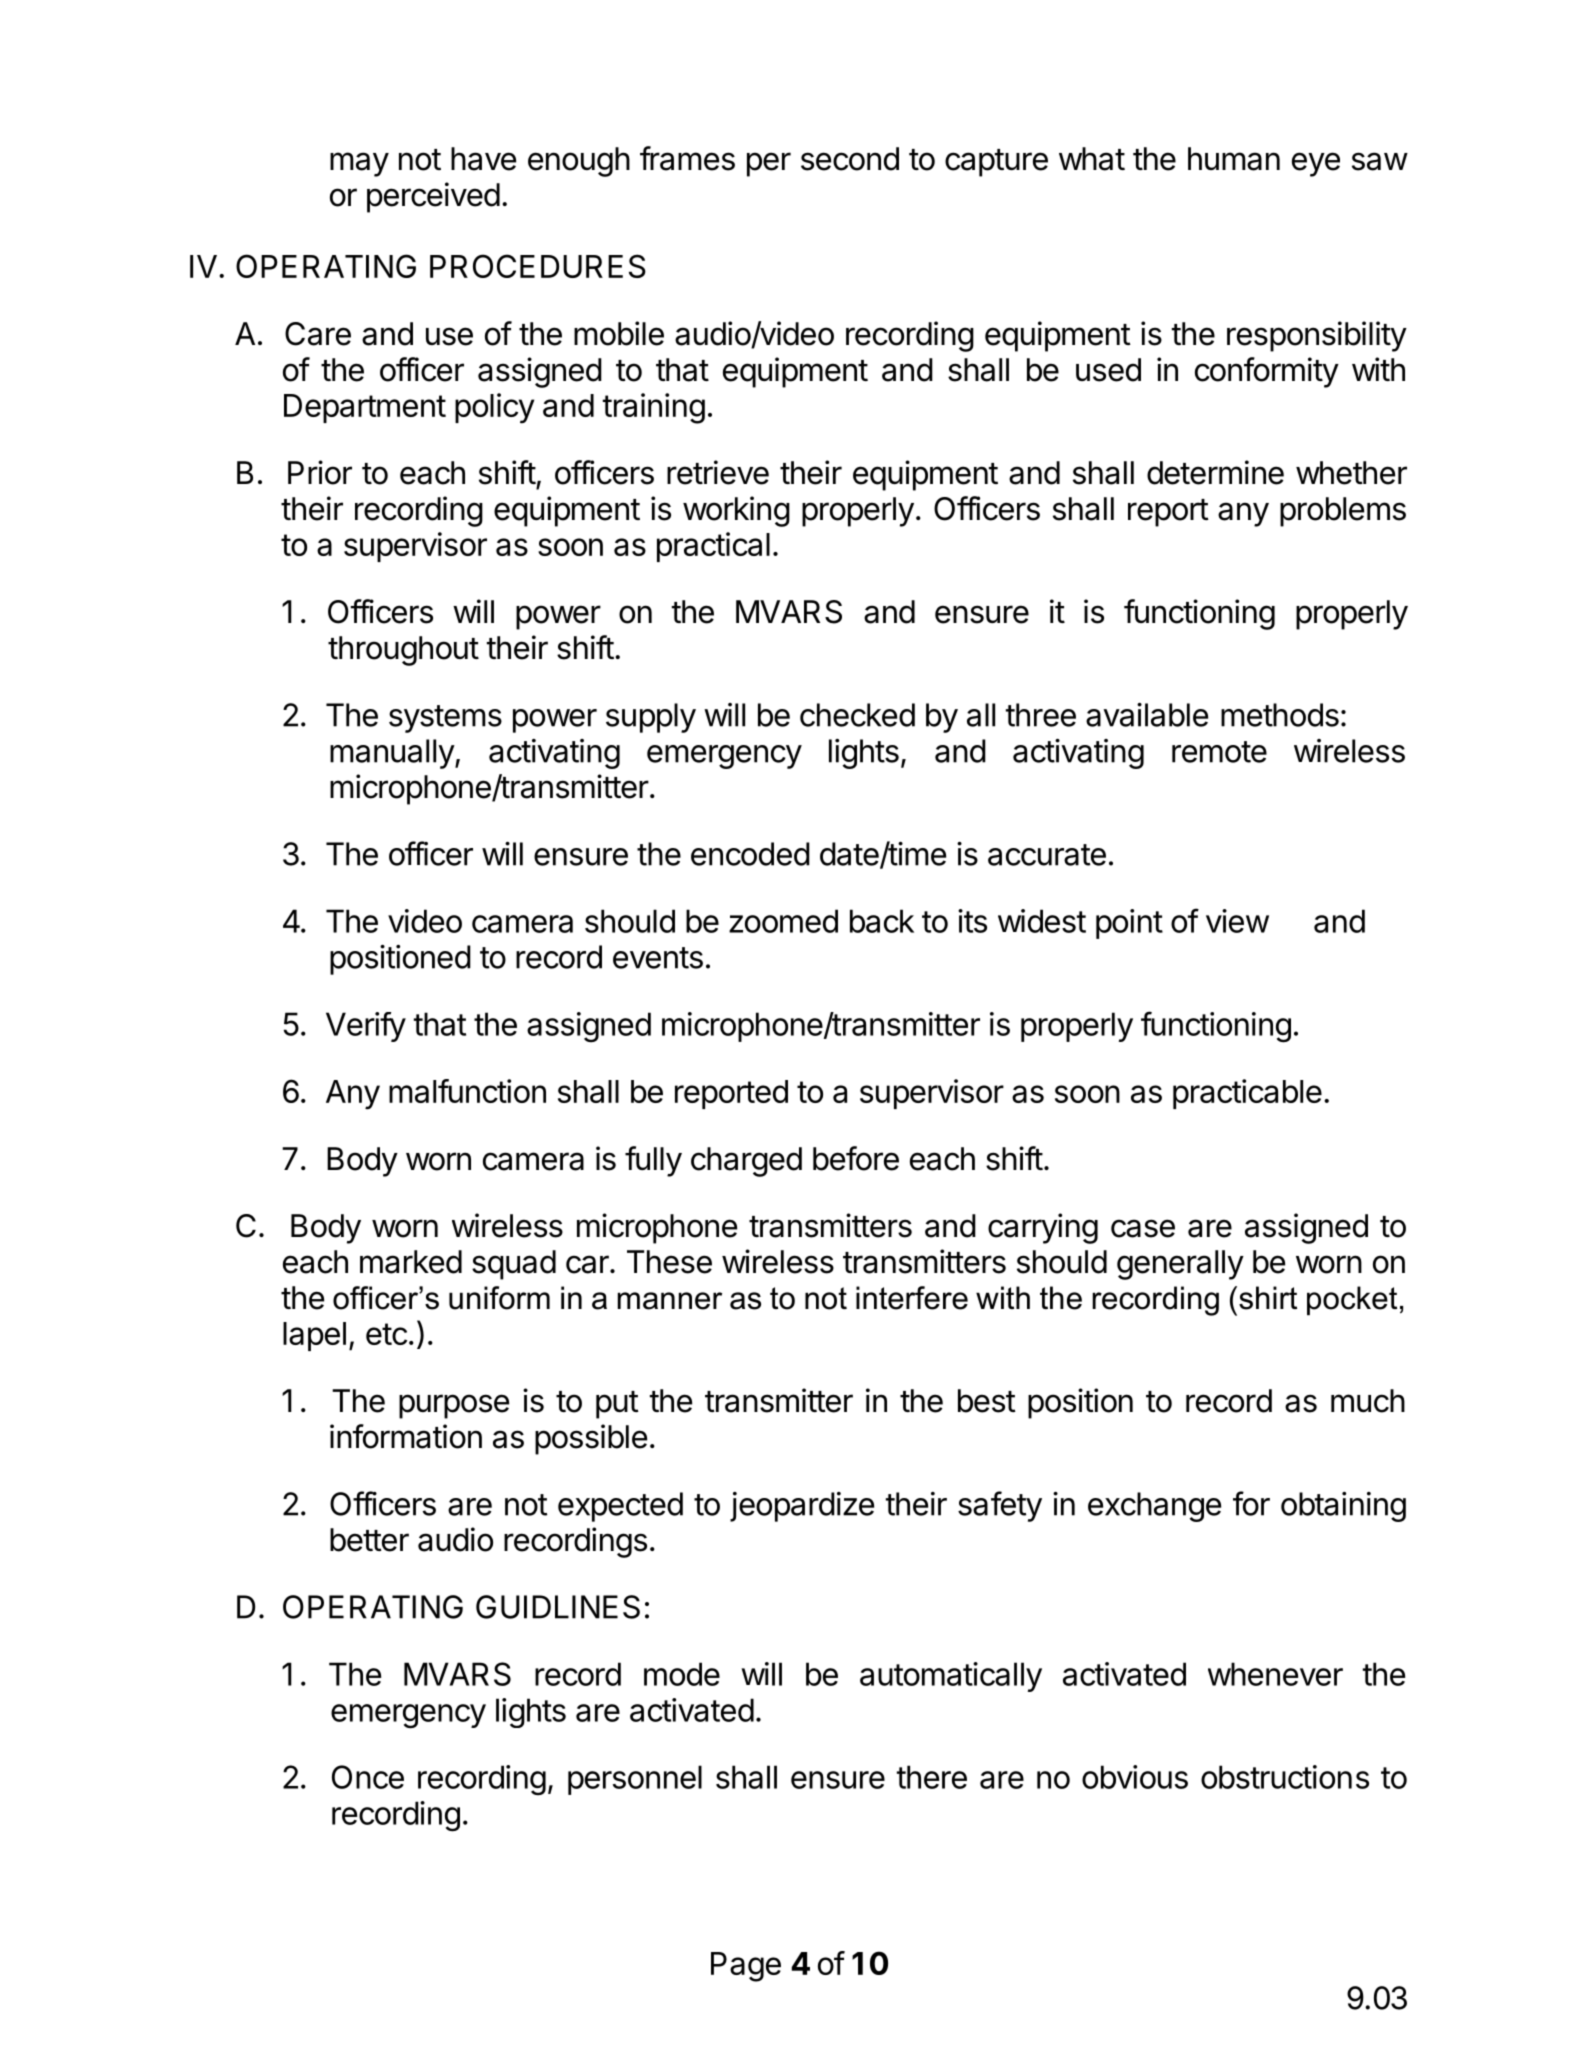 This image has height=2062, width=1594. Describe the element at coordinates (1234, 159) in the image. I see `human` at that location.
